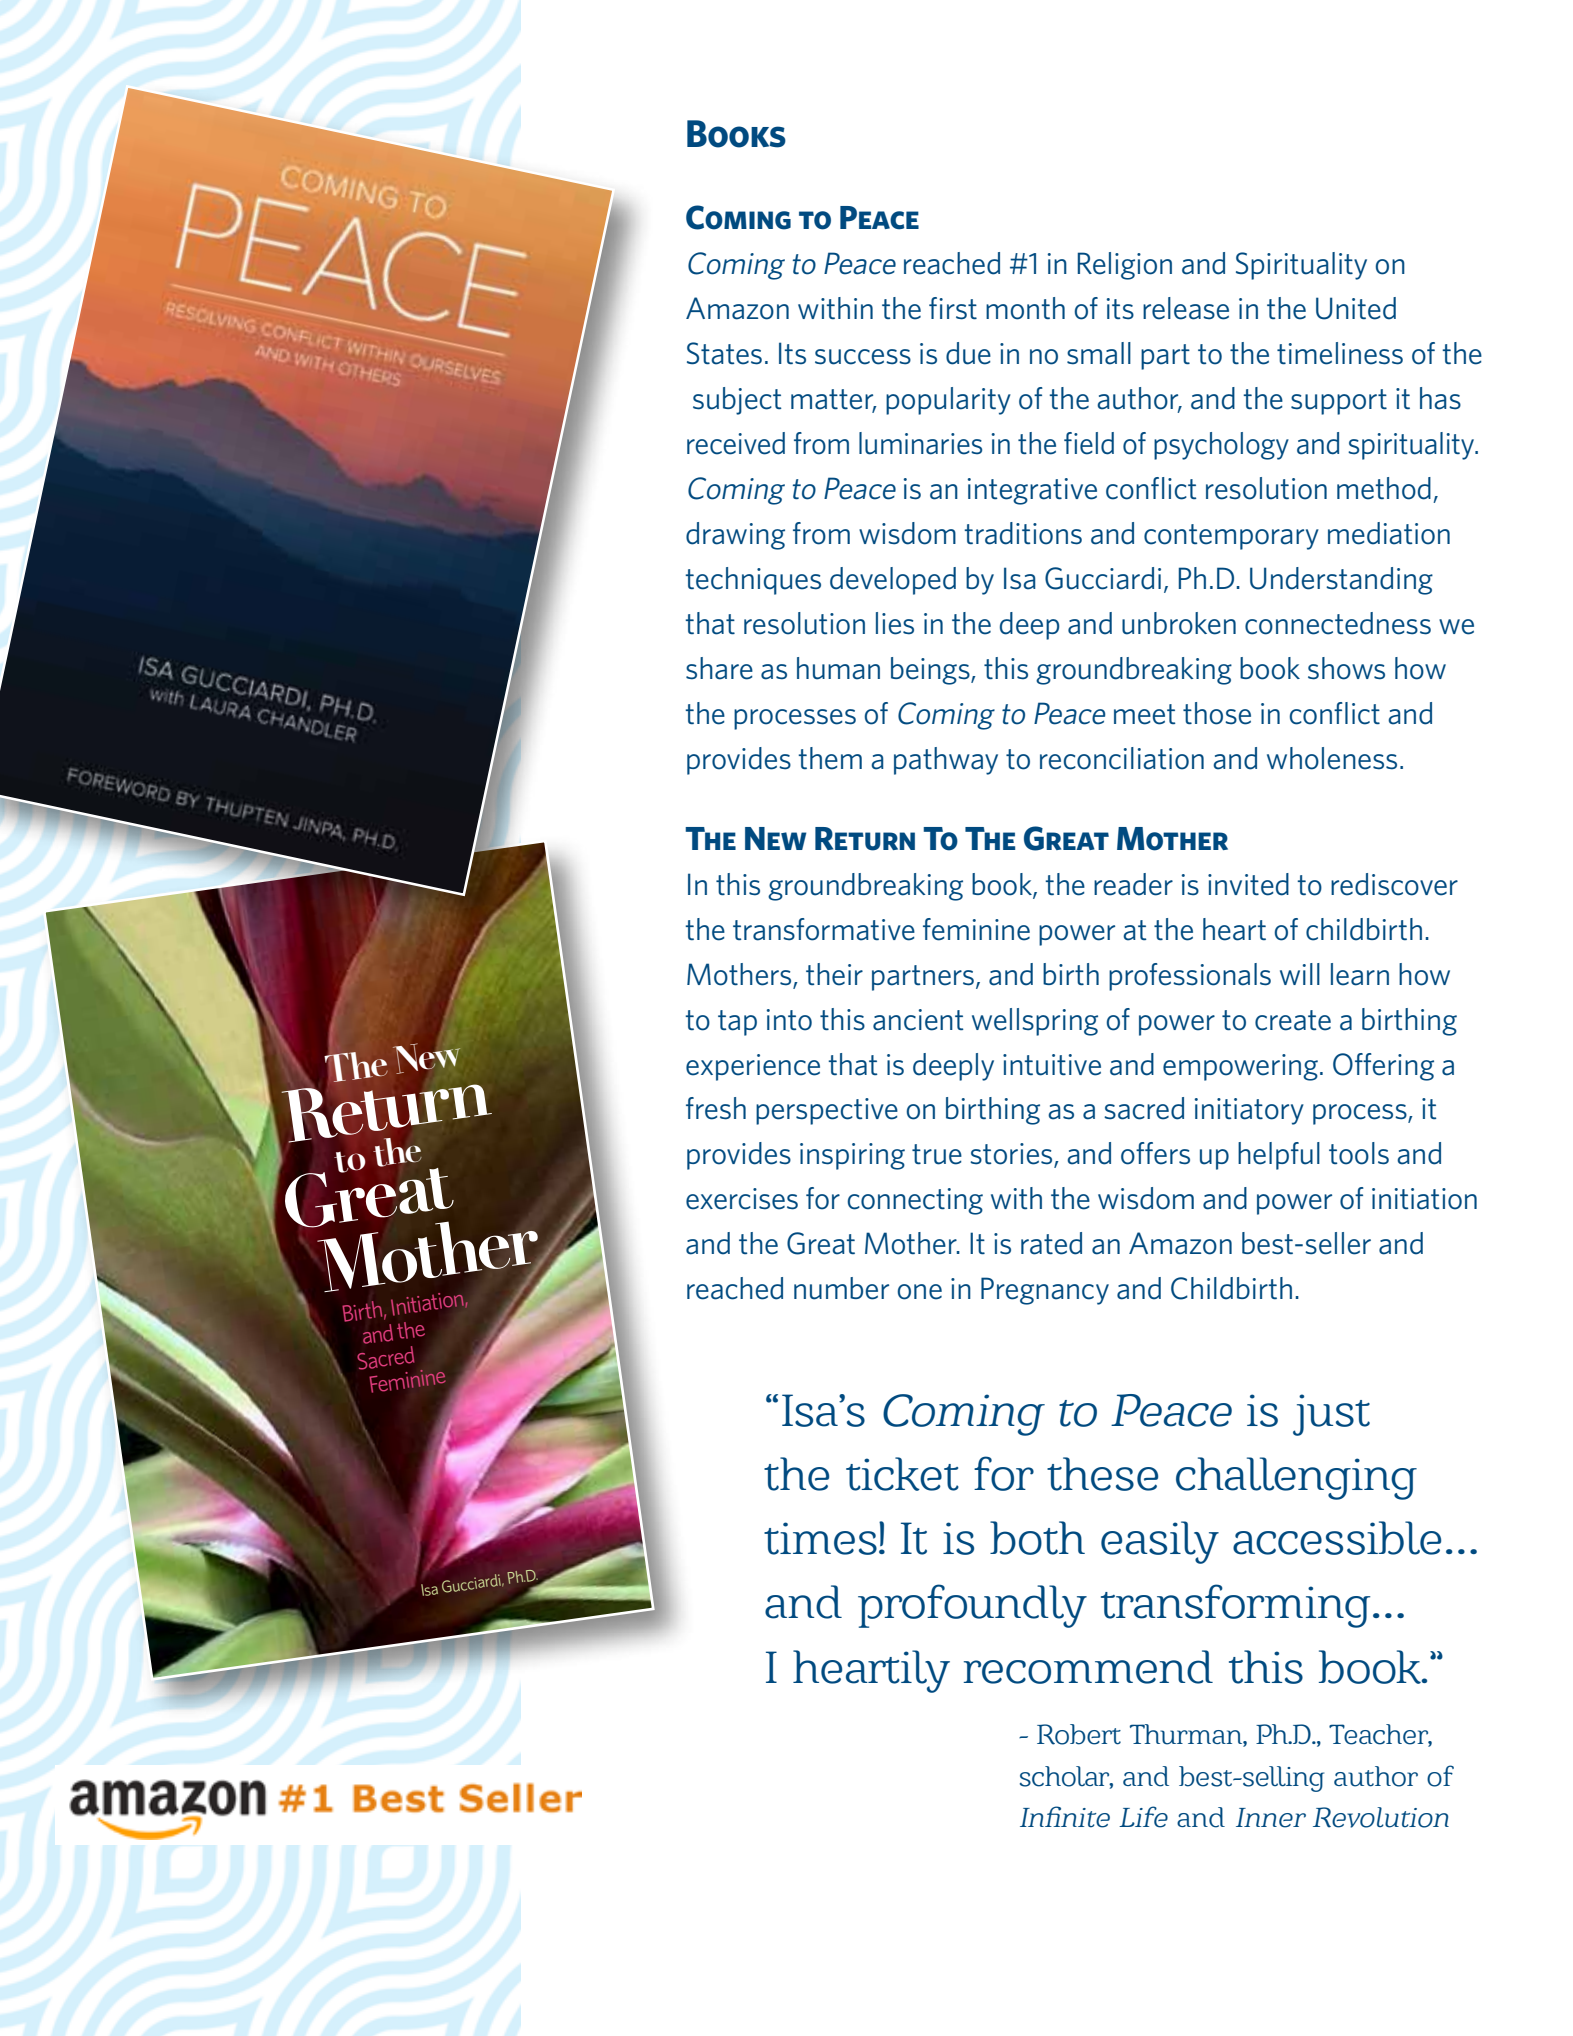 The image size is (1573, 2036). What do you see at coordinates (902, 1474) in the screenshot?
I see `ticket` at bounding box center [902, 1474].
